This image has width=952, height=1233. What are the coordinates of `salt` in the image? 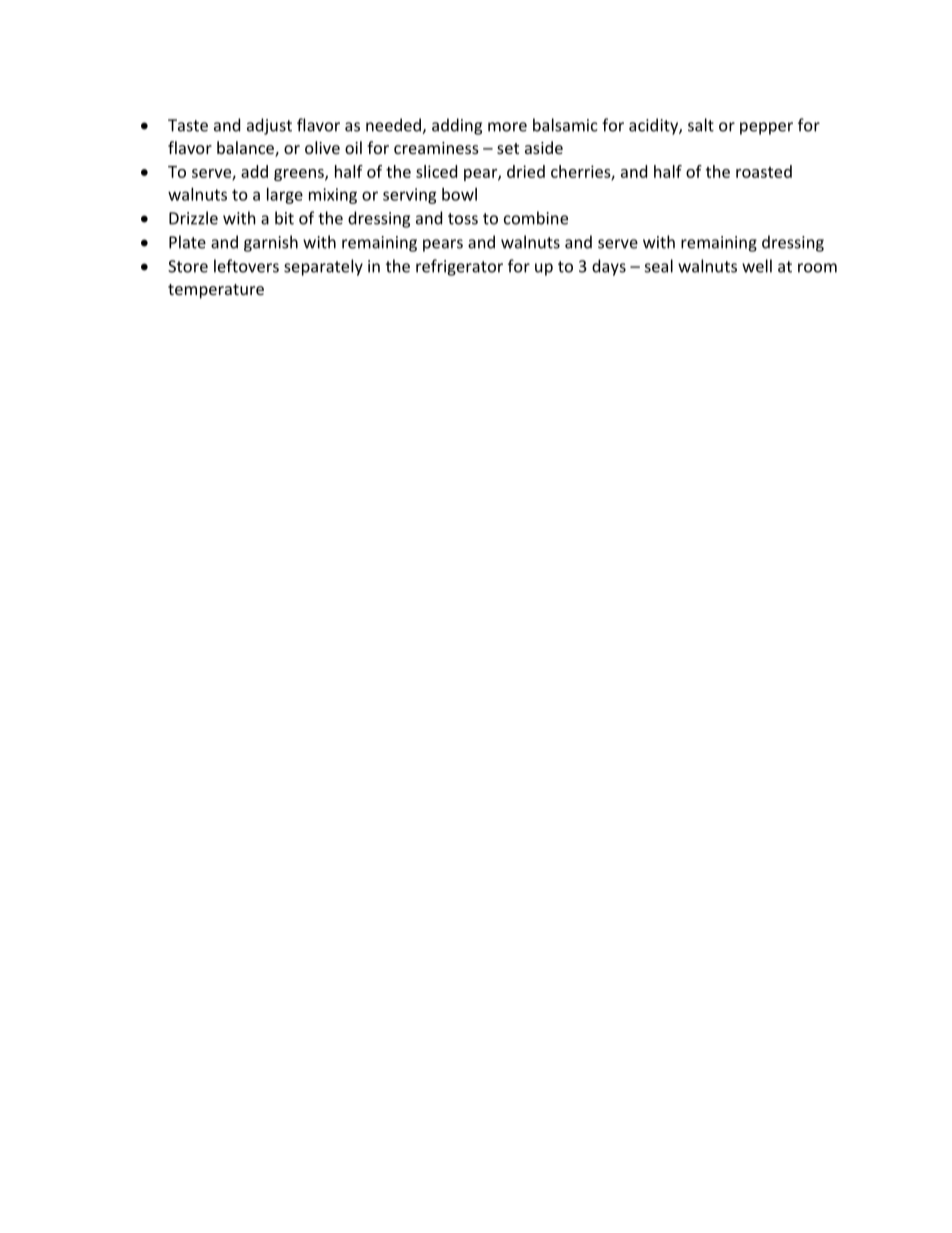 It's located at (701, 125).
